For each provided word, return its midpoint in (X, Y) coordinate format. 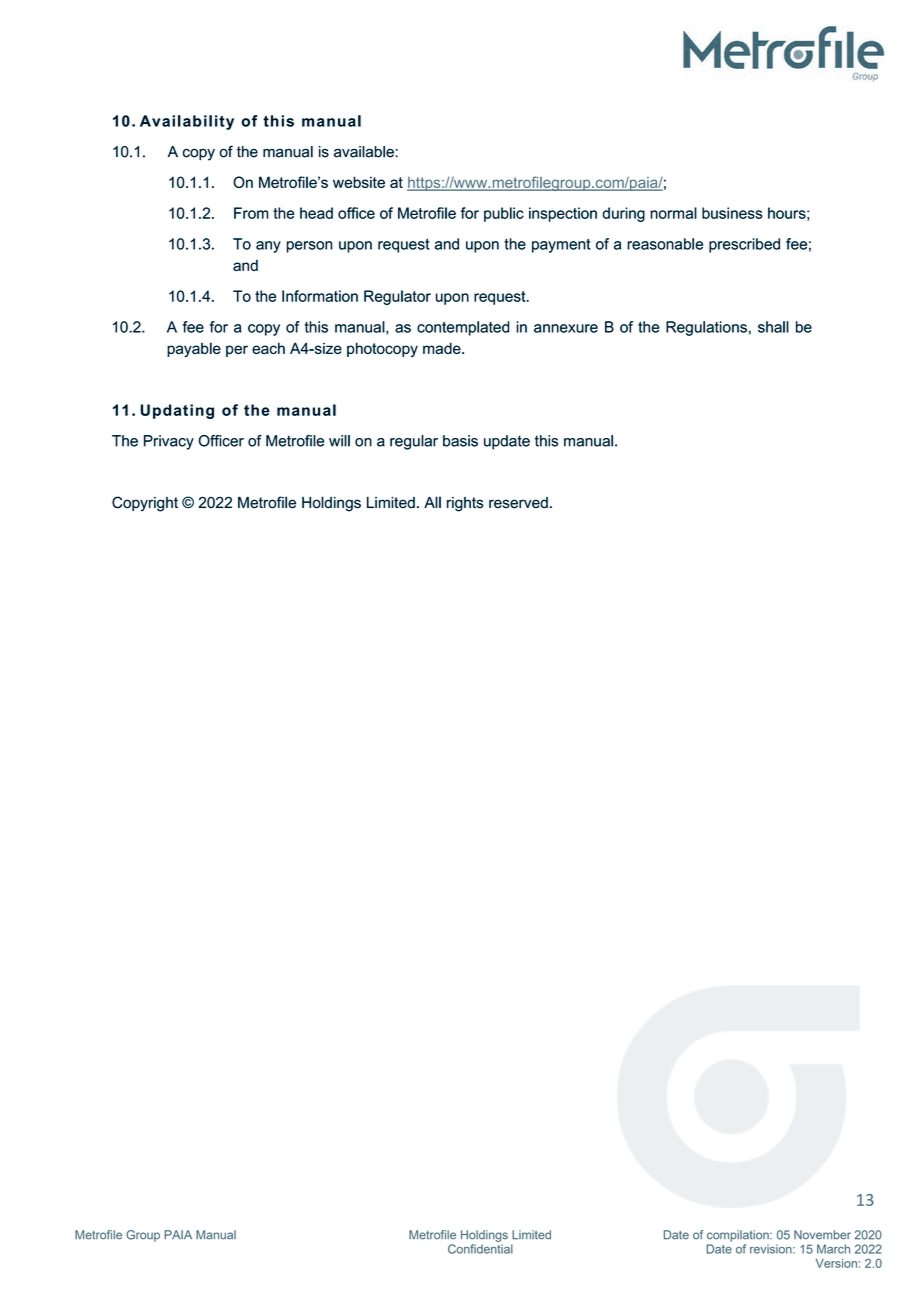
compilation (739, 1236)
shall (773, 327)
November (822, 1235)
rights (465, 504)
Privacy (169, 442)
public (504, 214)
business (732, 213)
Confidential (480, 1249)
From (251, 213)
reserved (518, 503)
